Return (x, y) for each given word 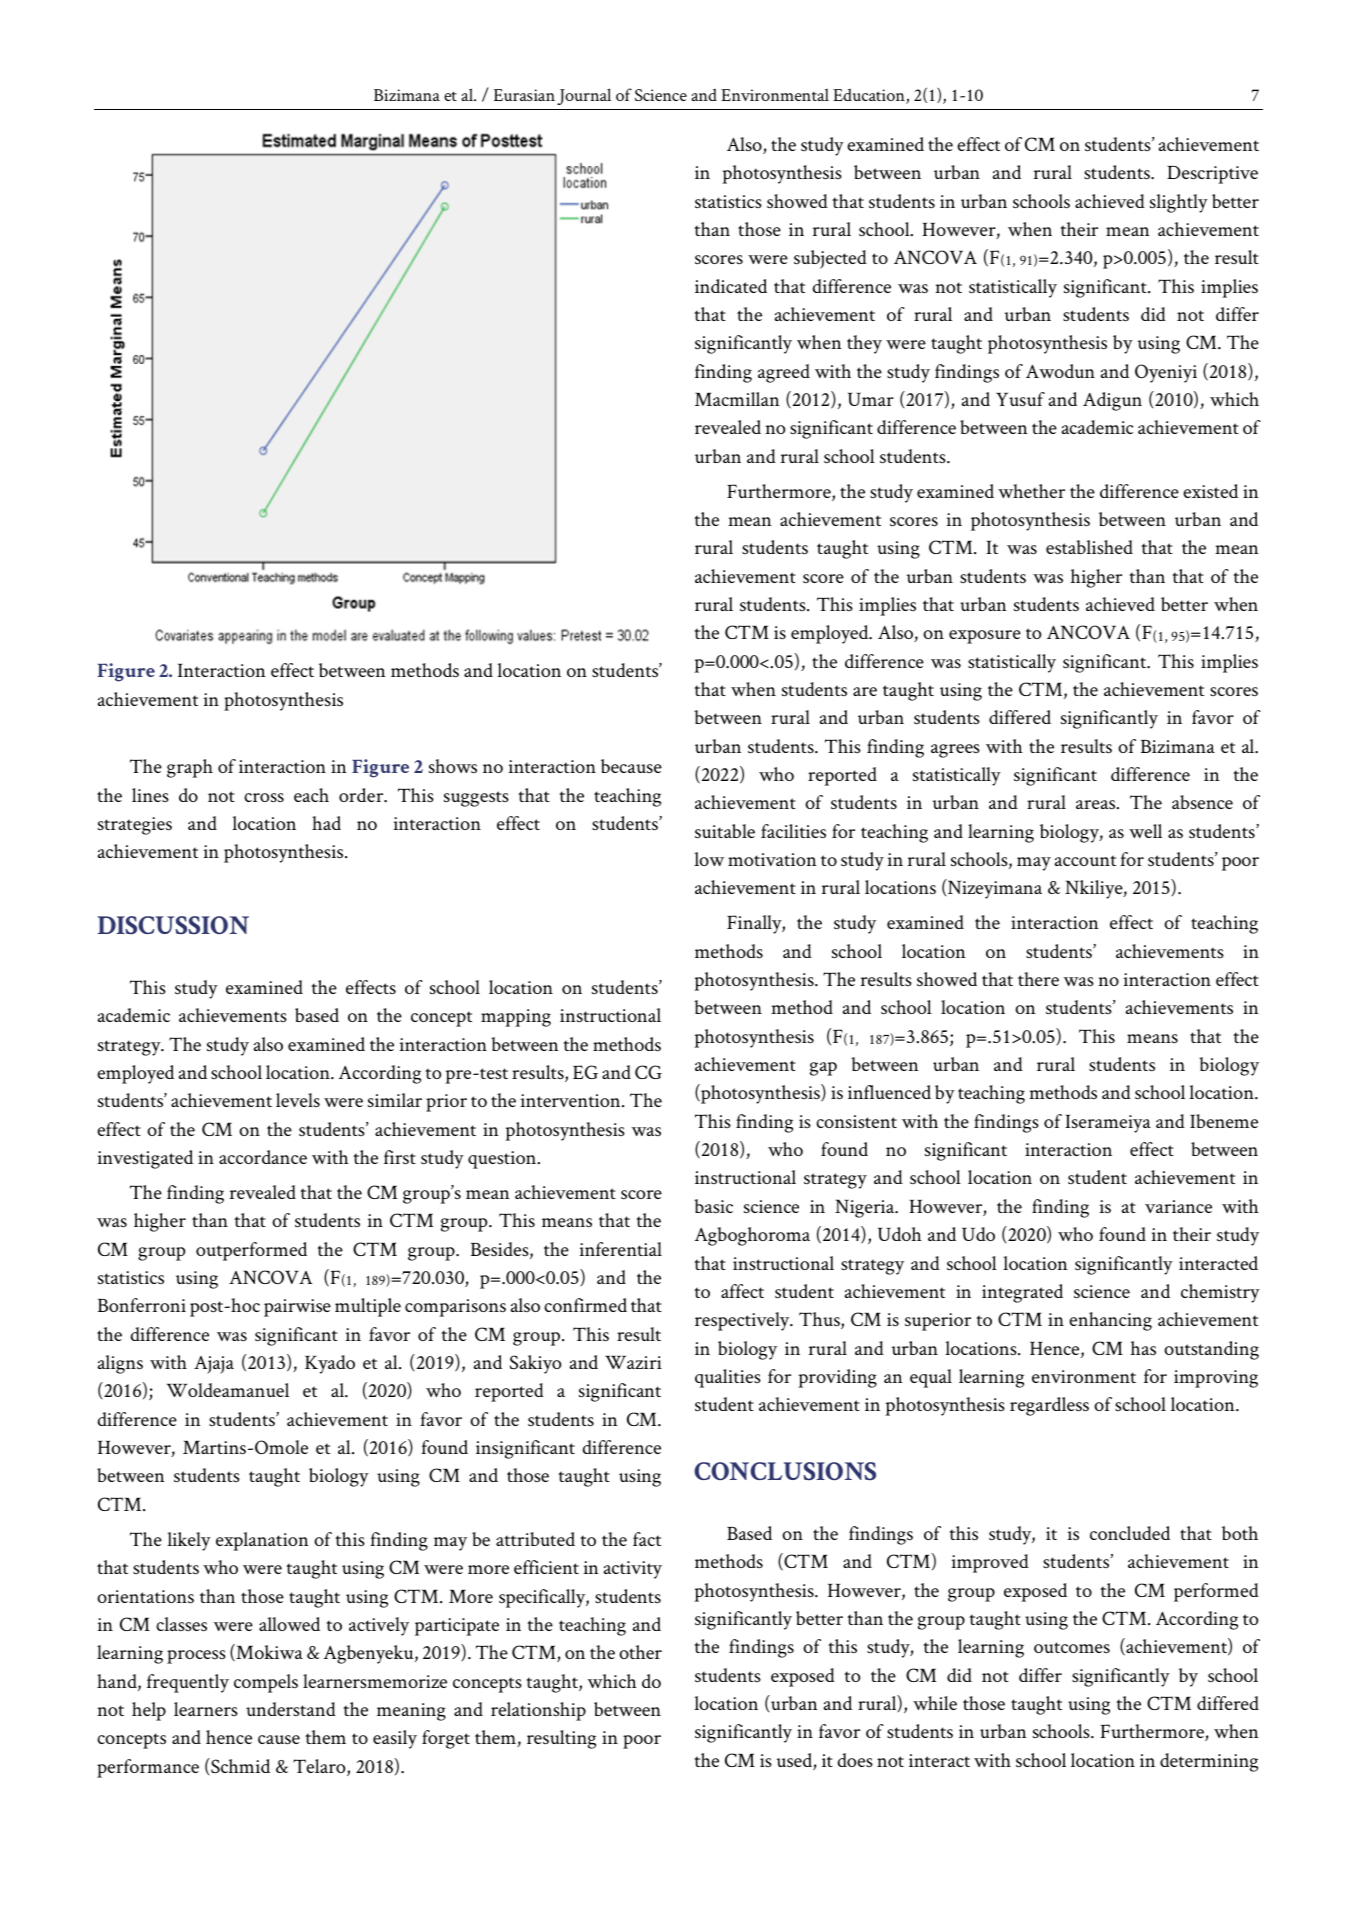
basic (713, 1206)
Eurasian (524, 95)
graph (190, 768)
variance (1178, 1206)
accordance (263, 1157)
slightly (1179, 203)
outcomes (1072, 1648)
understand (291, 1709)
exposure (985, 637)
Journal (584, 96)
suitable (725, 831)
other (640, 1652)
